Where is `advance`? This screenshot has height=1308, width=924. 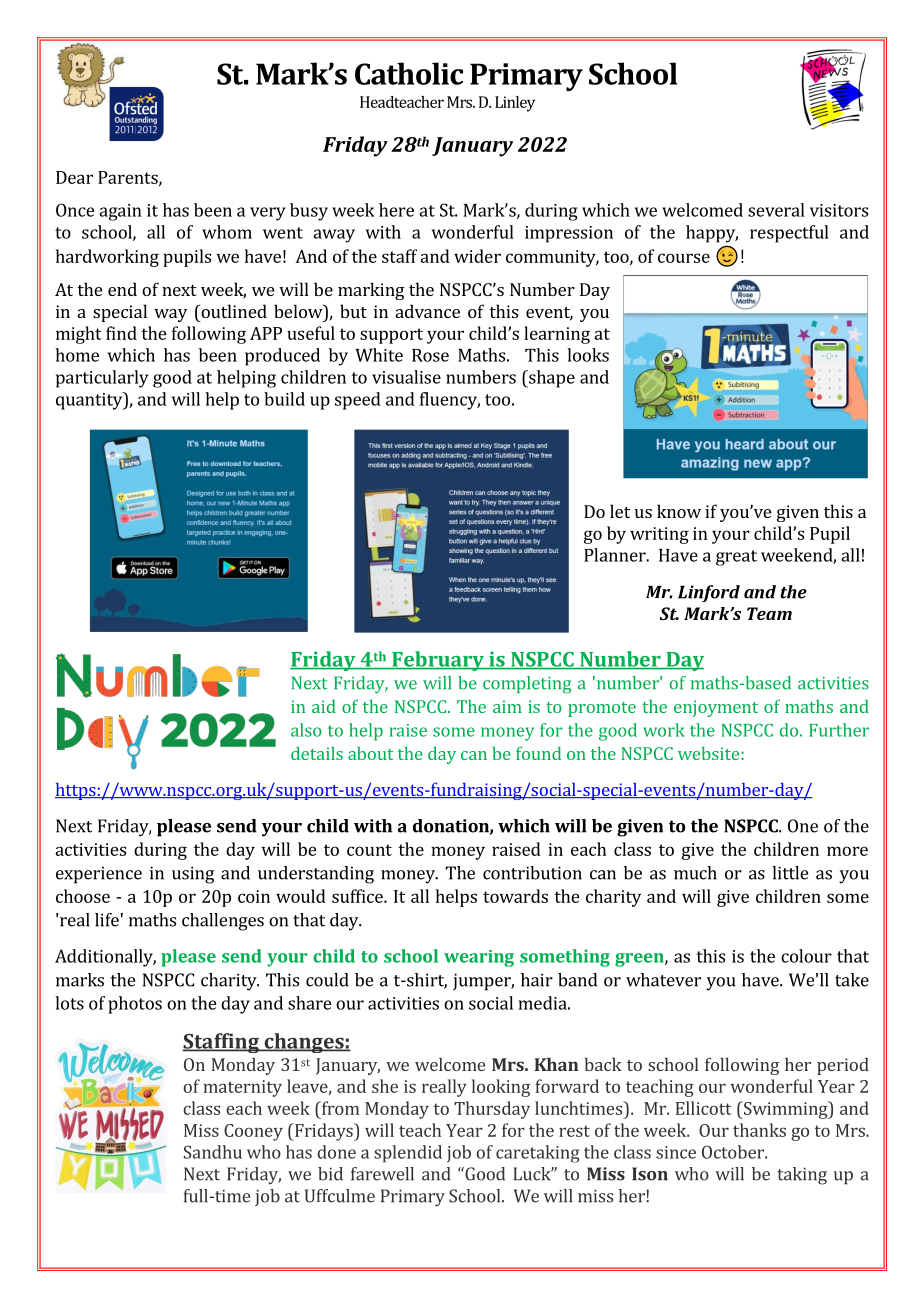
advance is located at coordinates (428, 311).
